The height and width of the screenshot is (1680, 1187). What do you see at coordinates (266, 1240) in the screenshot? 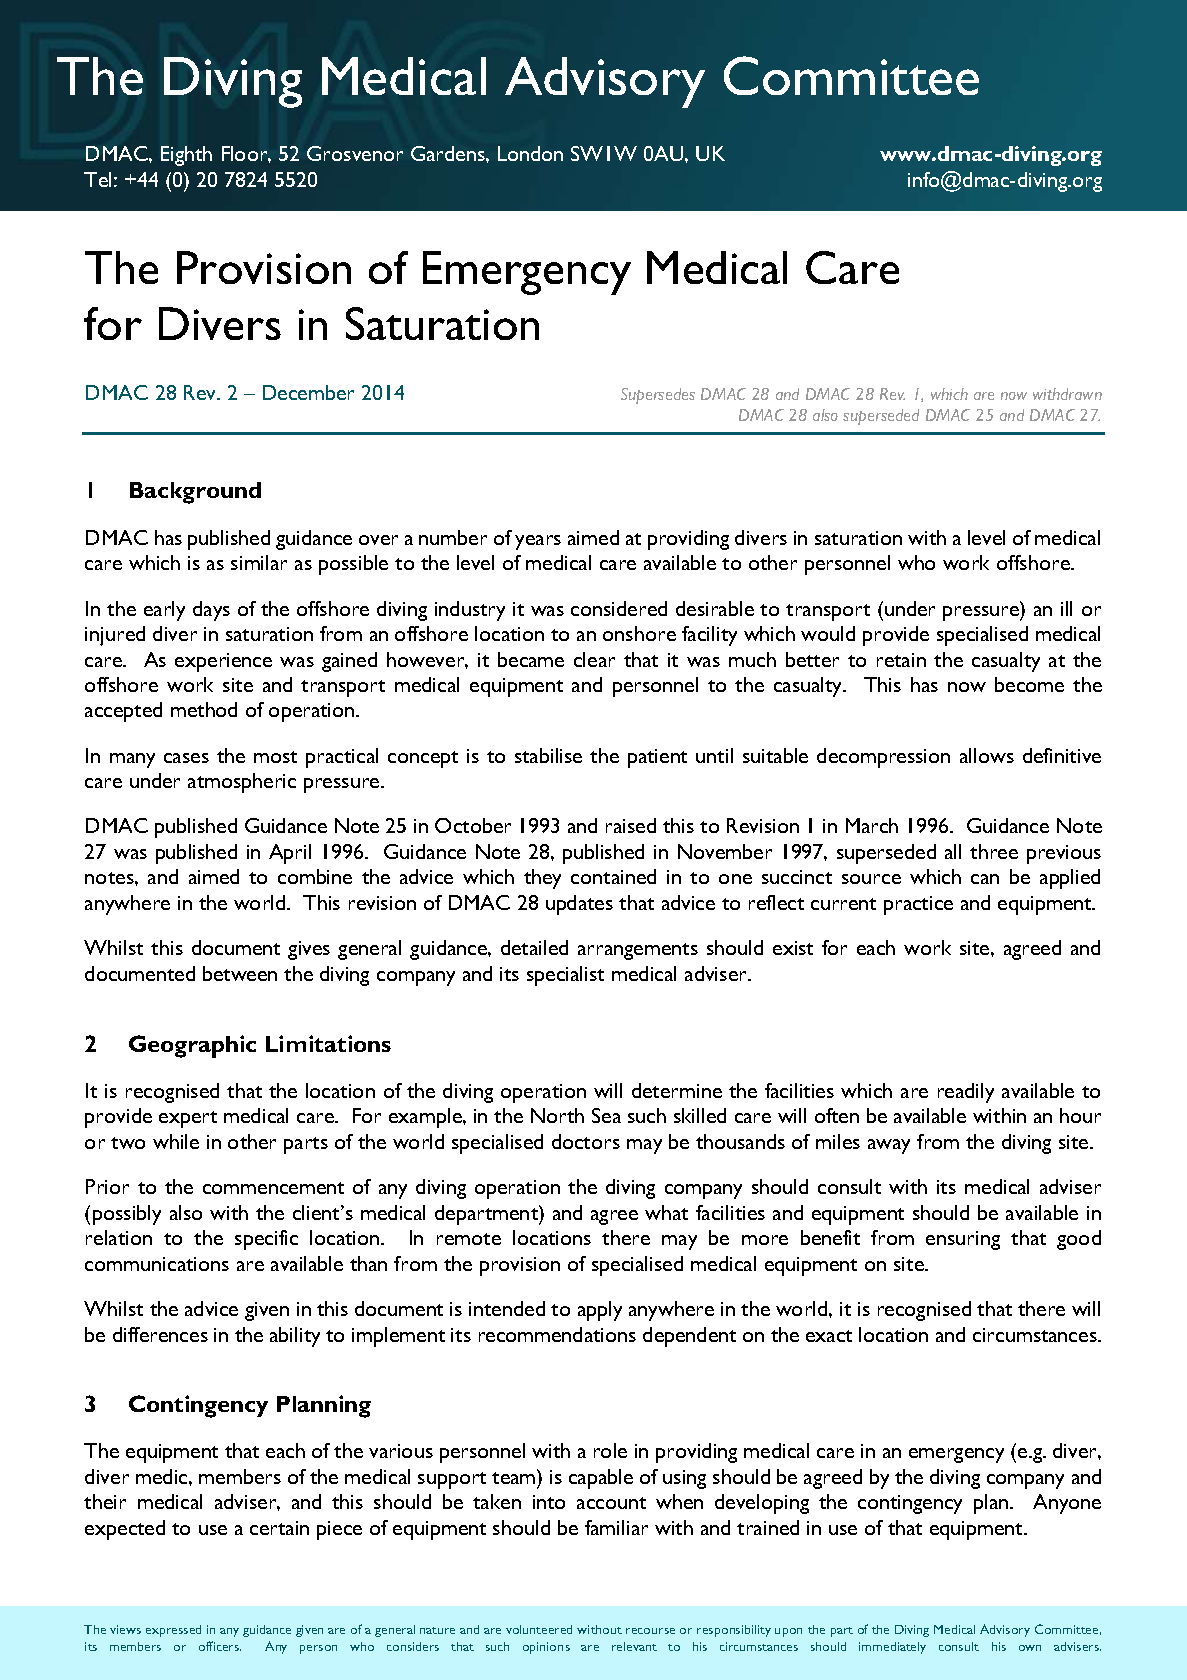
I see `specific` at bounding box center [266, 1240].
